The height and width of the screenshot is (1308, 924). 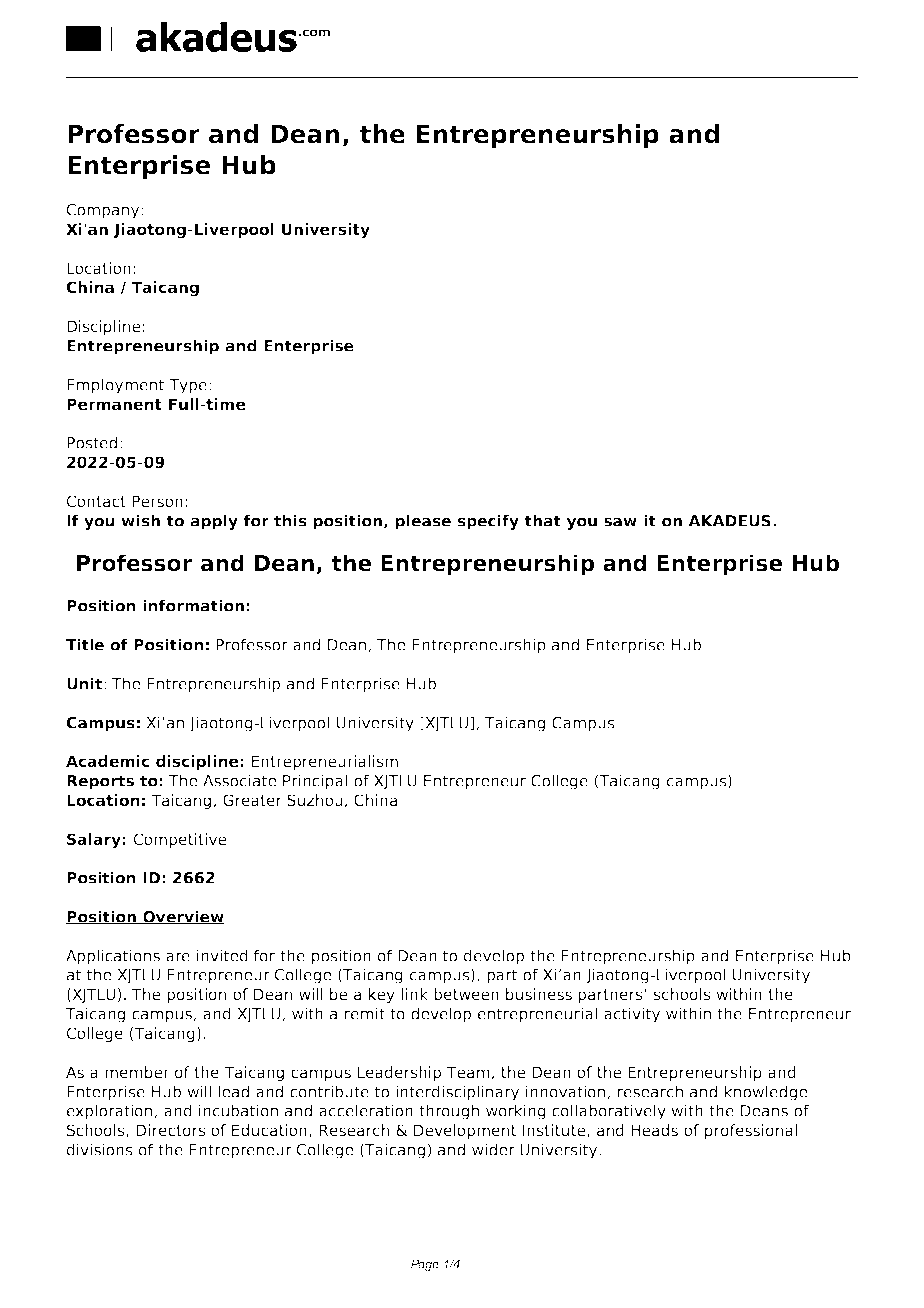 What do you see at coordinates (654, 1130) in the screenshot?
I see `Heads` at bounding box center [654, 1130].
